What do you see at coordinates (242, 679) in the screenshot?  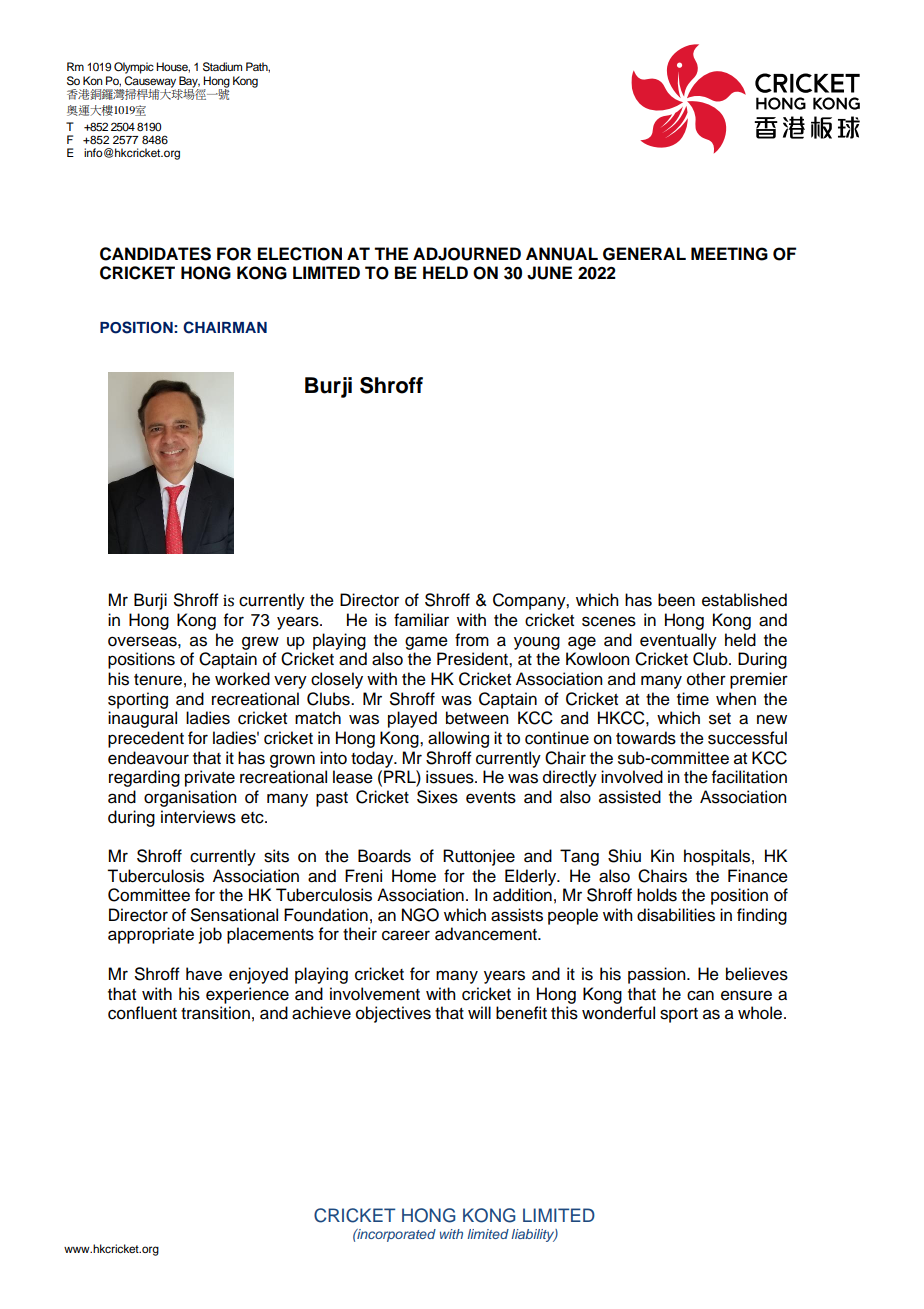 I see `worked` at bounding box center [242, 679].
